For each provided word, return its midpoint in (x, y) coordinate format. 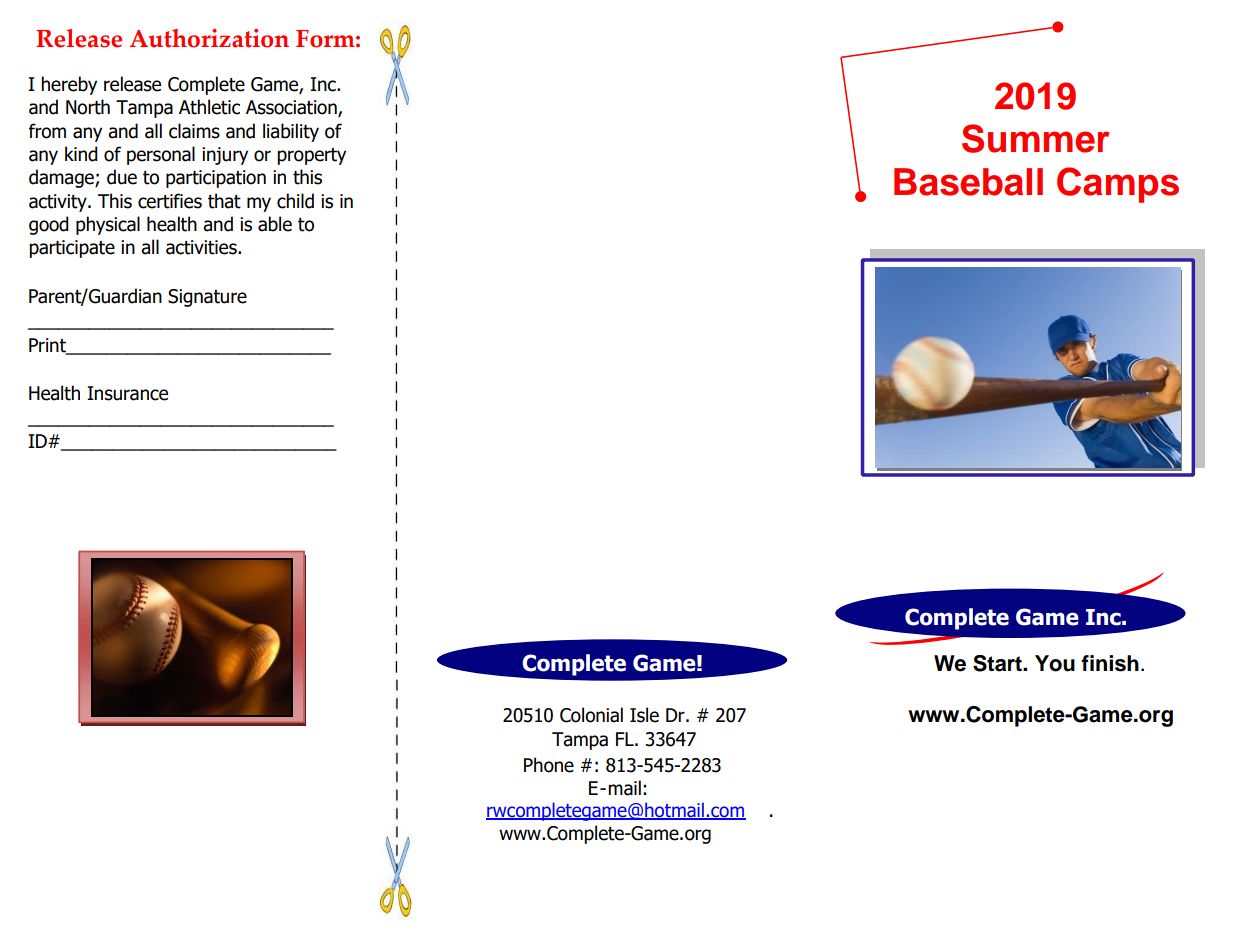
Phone (549, 765)
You (1055, 663)
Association (292, 108)
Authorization (209, 38)
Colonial (591, 715)
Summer (1035, 138)
